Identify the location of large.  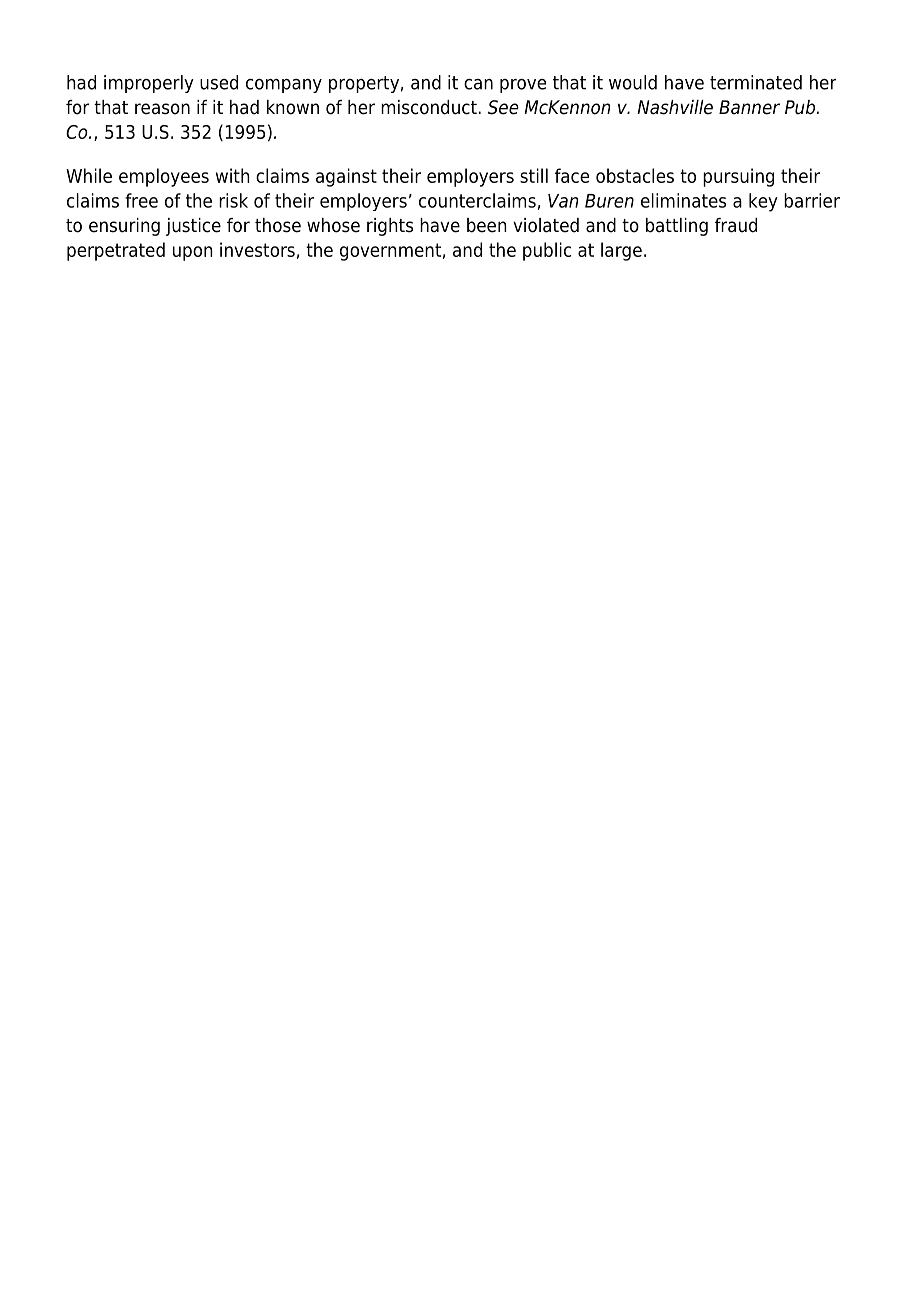
(621, 251).
